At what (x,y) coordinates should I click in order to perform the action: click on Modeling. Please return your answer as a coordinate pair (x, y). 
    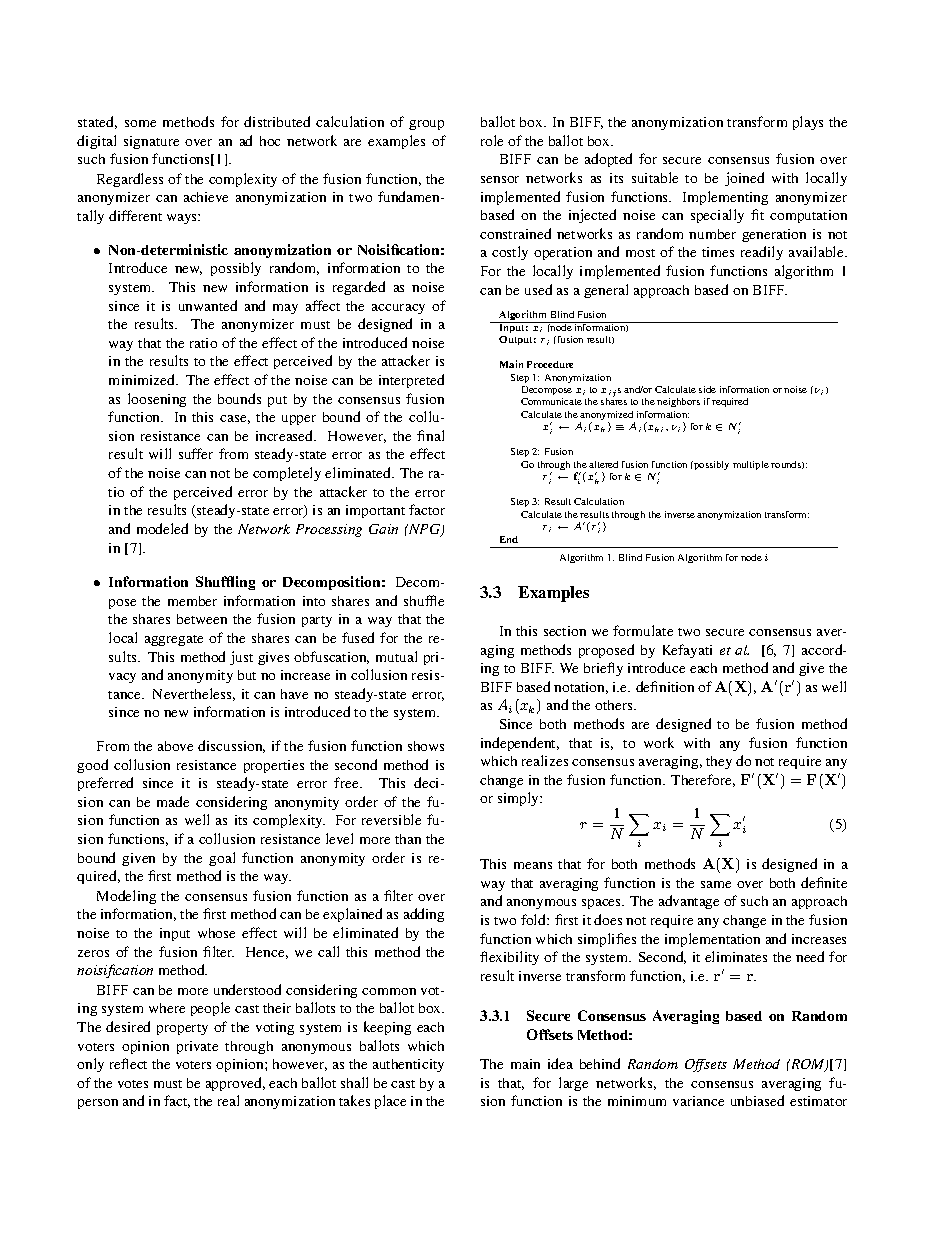
    Looking at the image, I should click on (126, 897).
